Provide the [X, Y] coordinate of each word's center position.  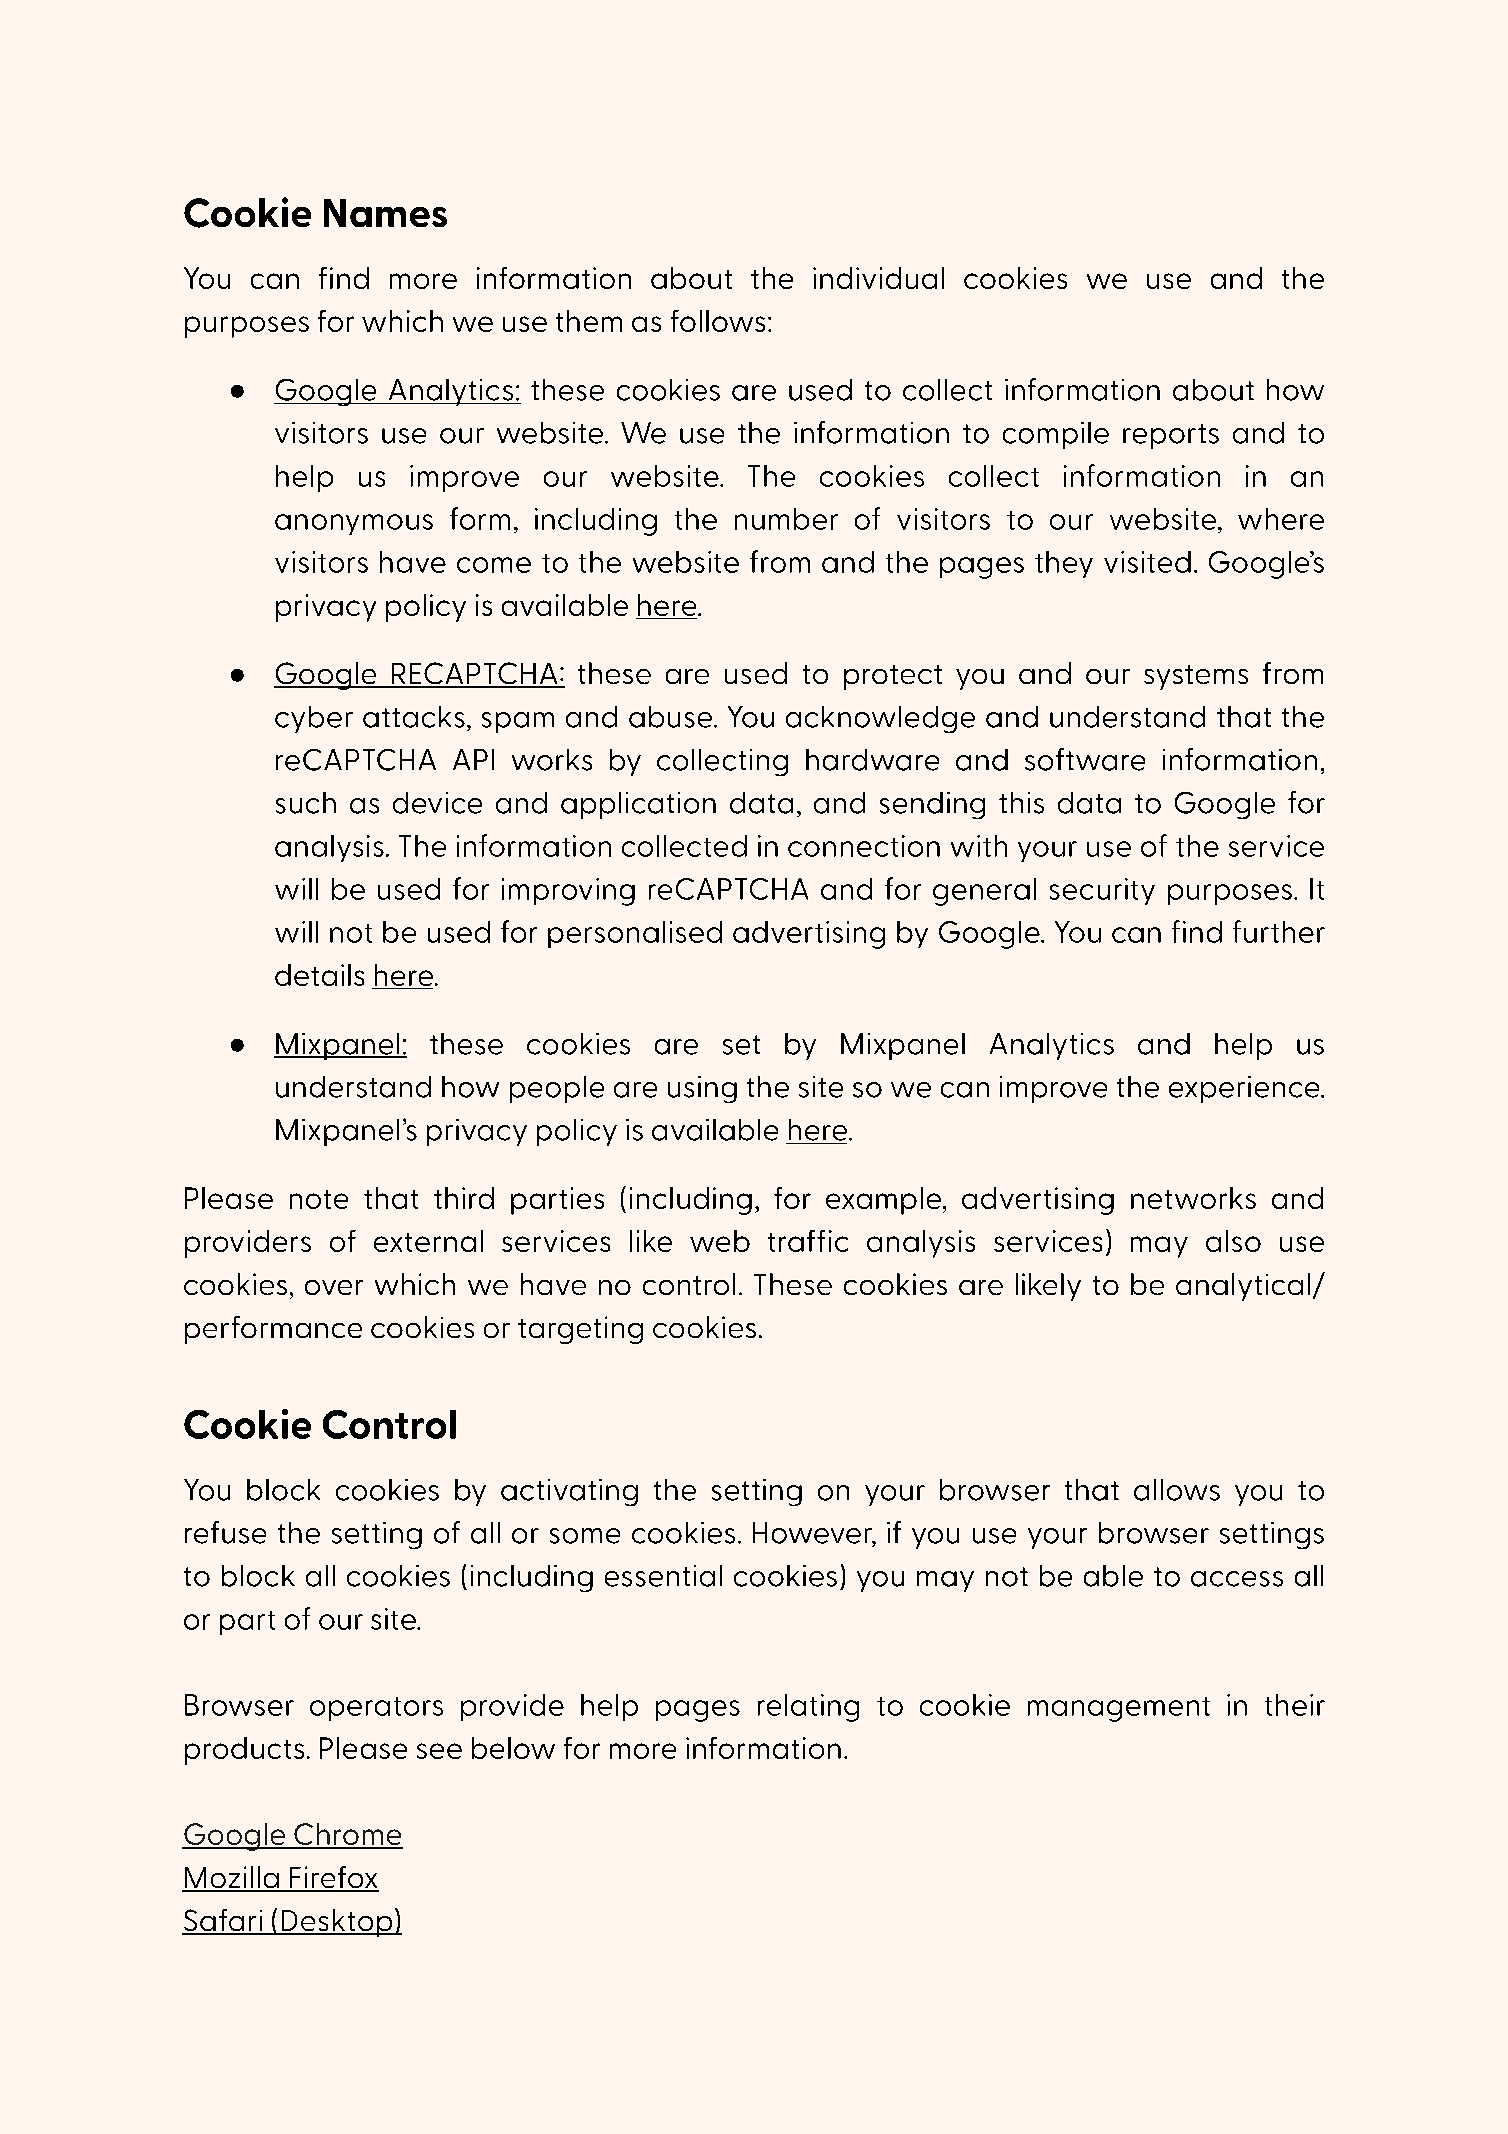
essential [663, 1576]
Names [385, 213]
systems [1196, 677]
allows [1177, 1490]
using [702, 1089]
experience [1245, 1089]
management [1119, 1709]
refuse [225, 1532]
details [319, 975]
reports [1171, 436]
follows [718, 321]
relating [808, 1708]
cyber [314, 719]
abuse [672, 717]
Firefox [333, 1878]
